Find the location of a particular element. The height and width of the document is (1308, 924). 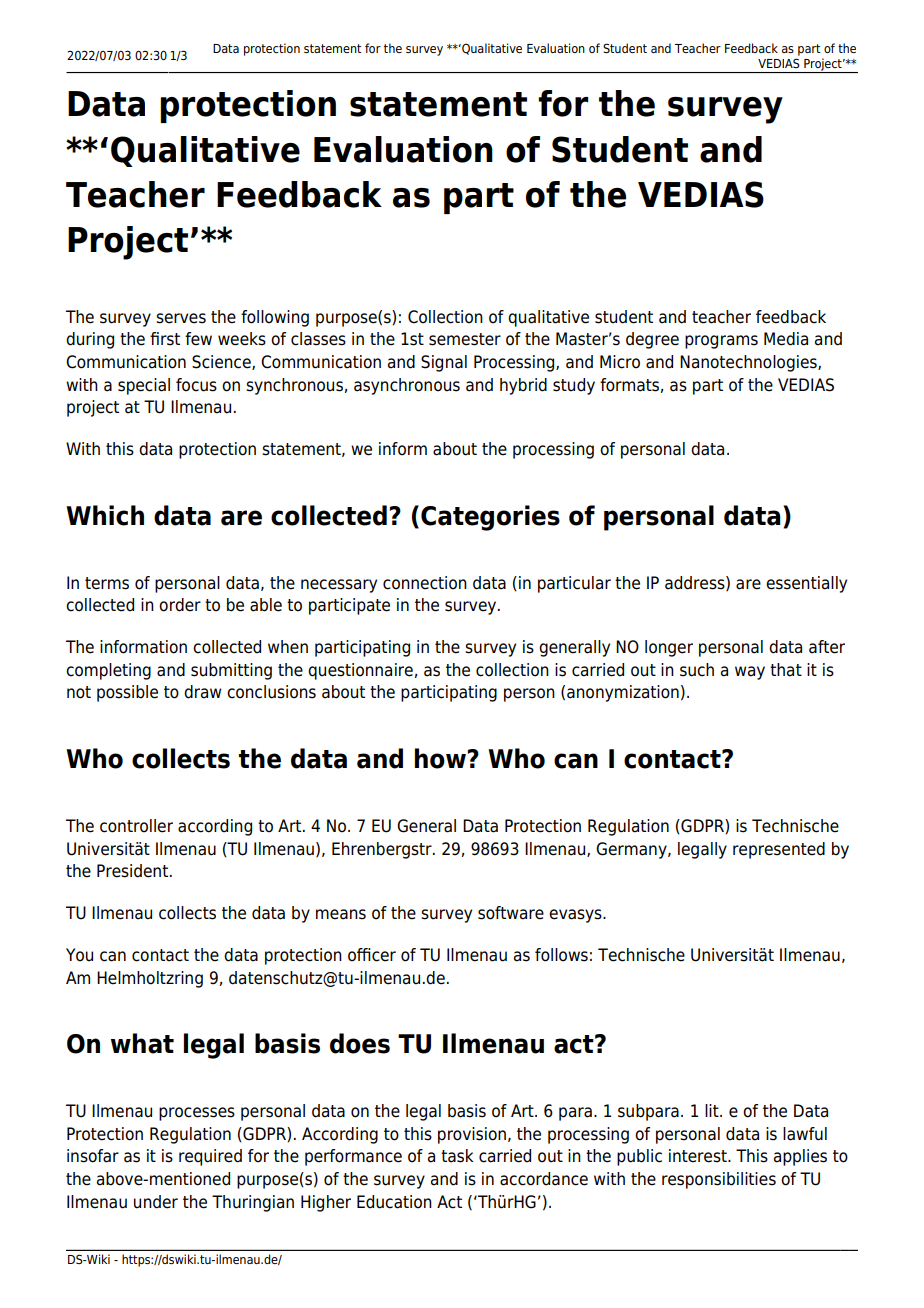

way is located at coordinates (750, 673).
